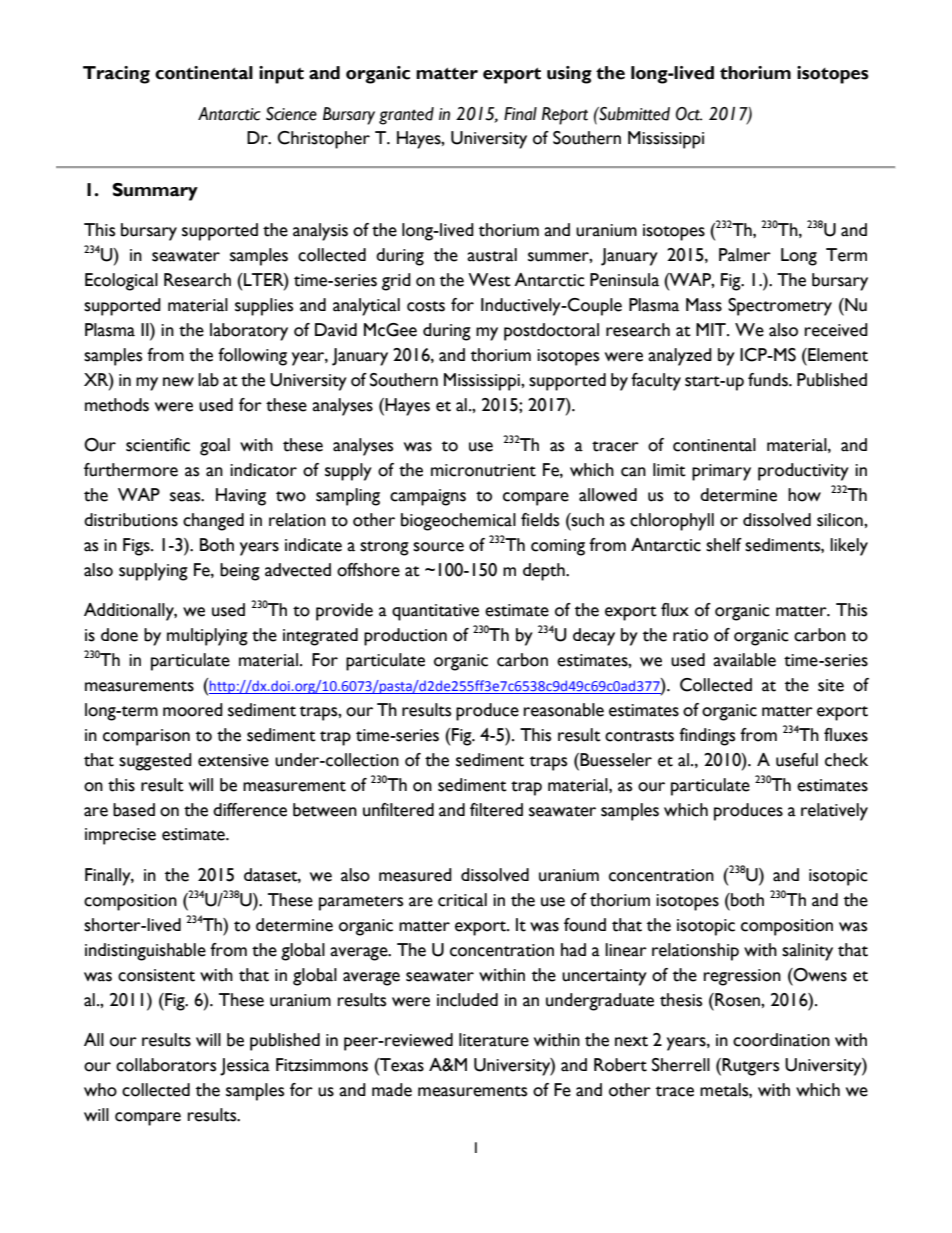 This screenshot has height=1233, width=952. What do you see at coordinates (406, 116) in the screenshot?
I see `granted` at bounding box center [406, 116].
